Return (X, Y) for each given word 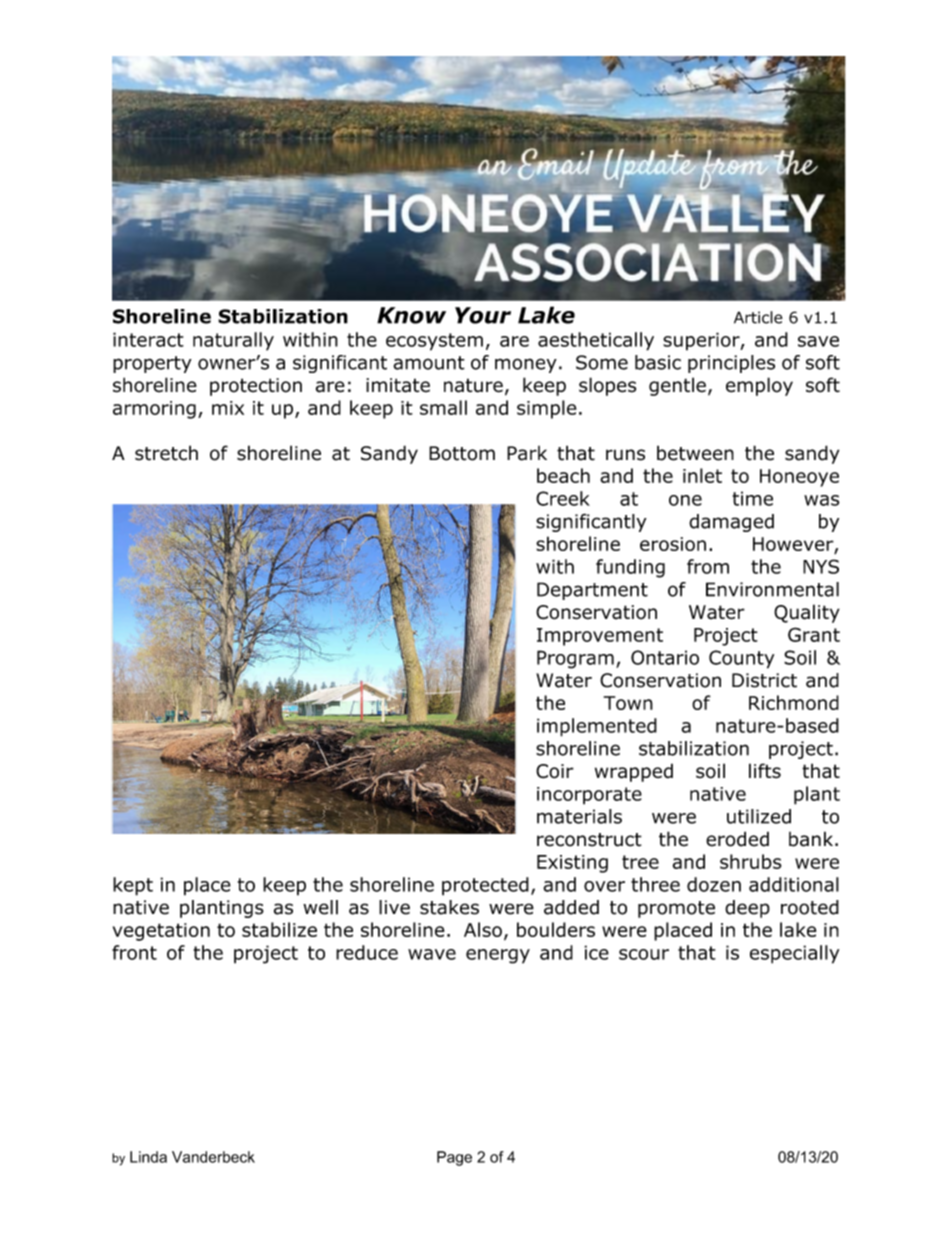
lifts (765, 771)
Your (483, 315)
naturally (233, 341)
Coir (555, 771)
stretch (166, 453)
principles (731, 364)
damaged (731, 523)
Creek (563, 498)
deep (747, 909)
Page (454, 1158)
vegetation (161, 932)
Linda (148, 1157)
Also (483, 929)
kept (133, 886)
